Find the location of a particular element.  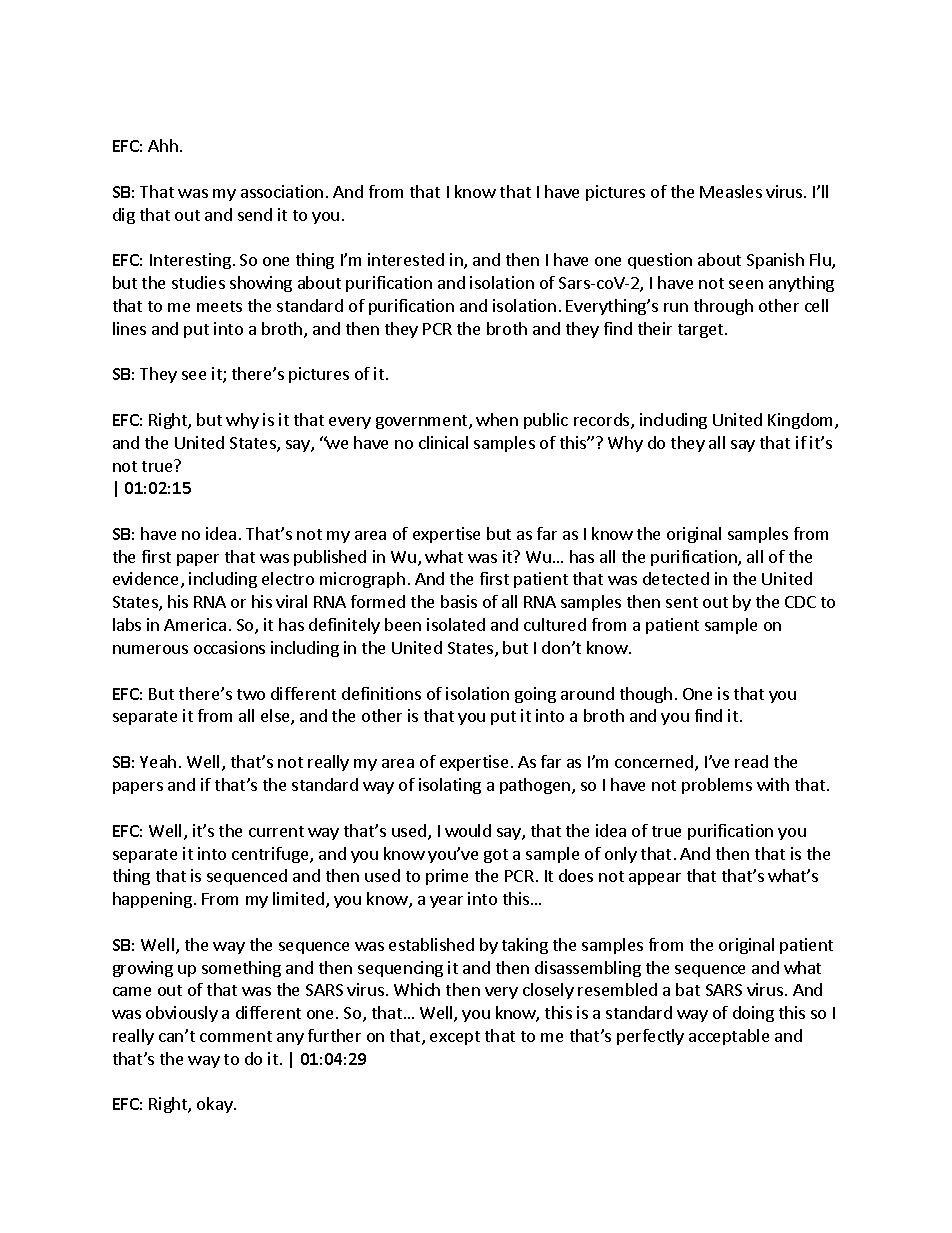

okay is located at coordinates (216, 1105).
